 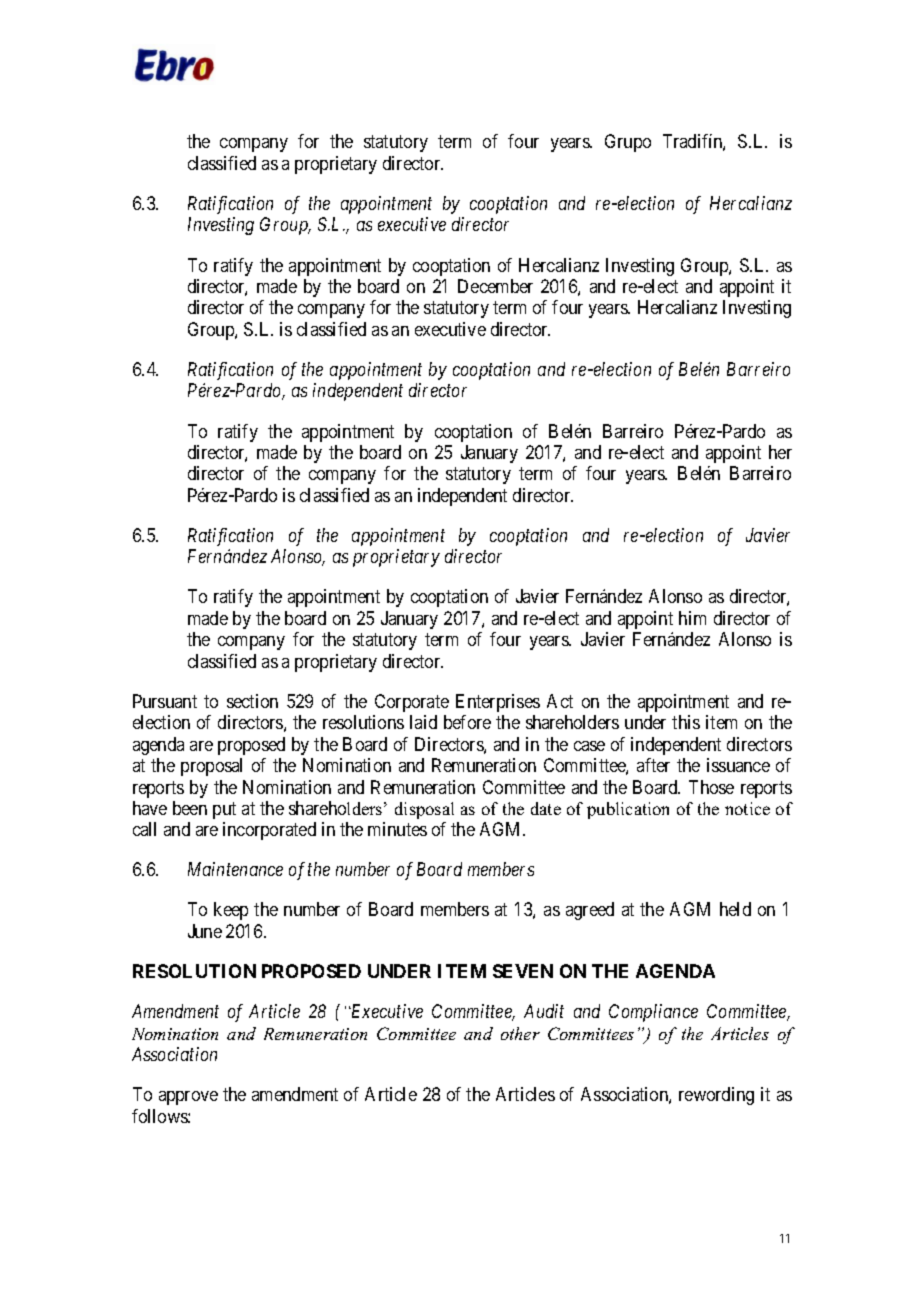 What do you see at coordinates (495, 286) in the page?
I see `December` at bounding box center [495, 286].
